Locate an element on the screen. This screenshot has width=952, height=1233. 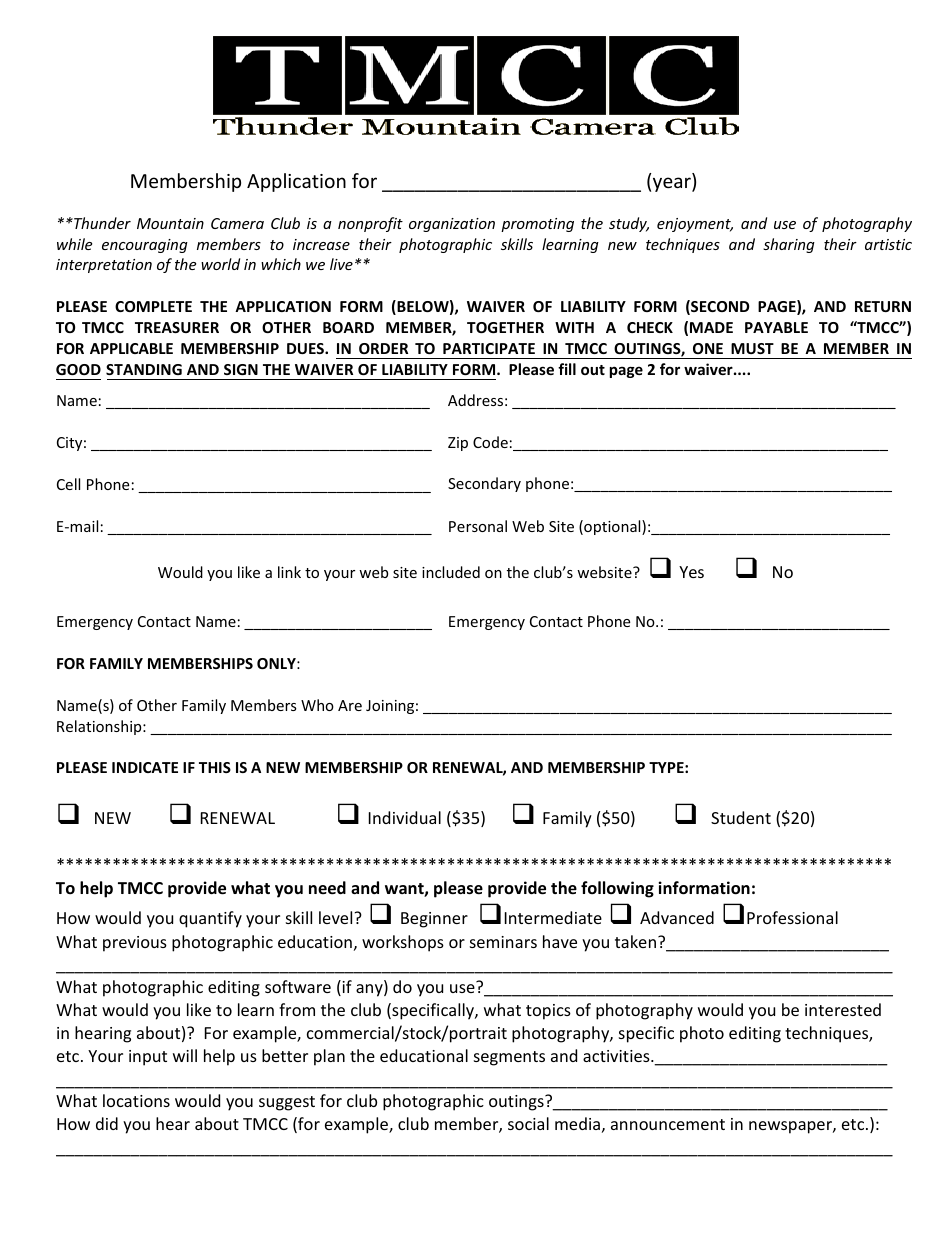
Cell is located at coordinates (68, 484).
